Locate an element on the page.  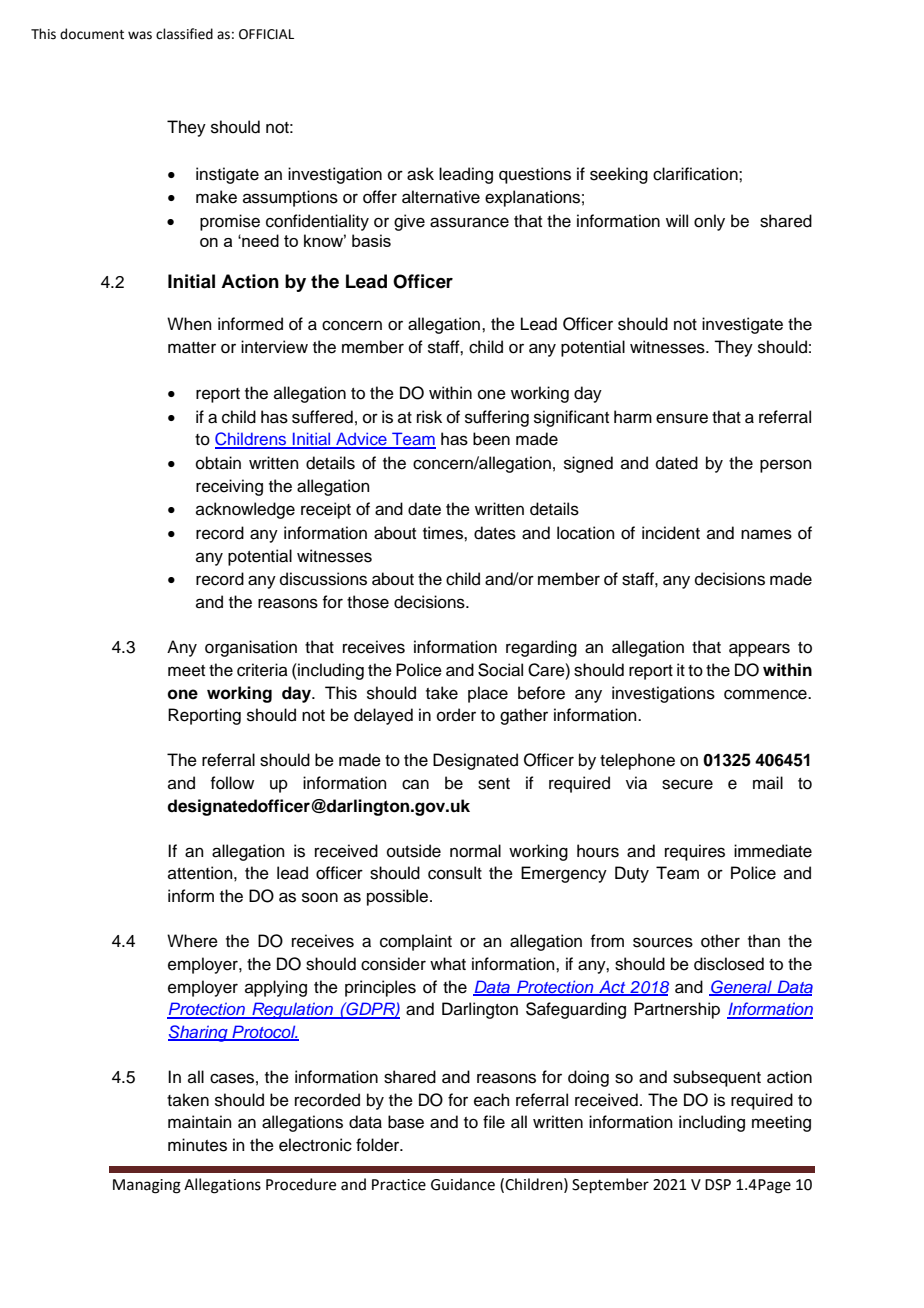
those is located at coordinates (368, 602).
